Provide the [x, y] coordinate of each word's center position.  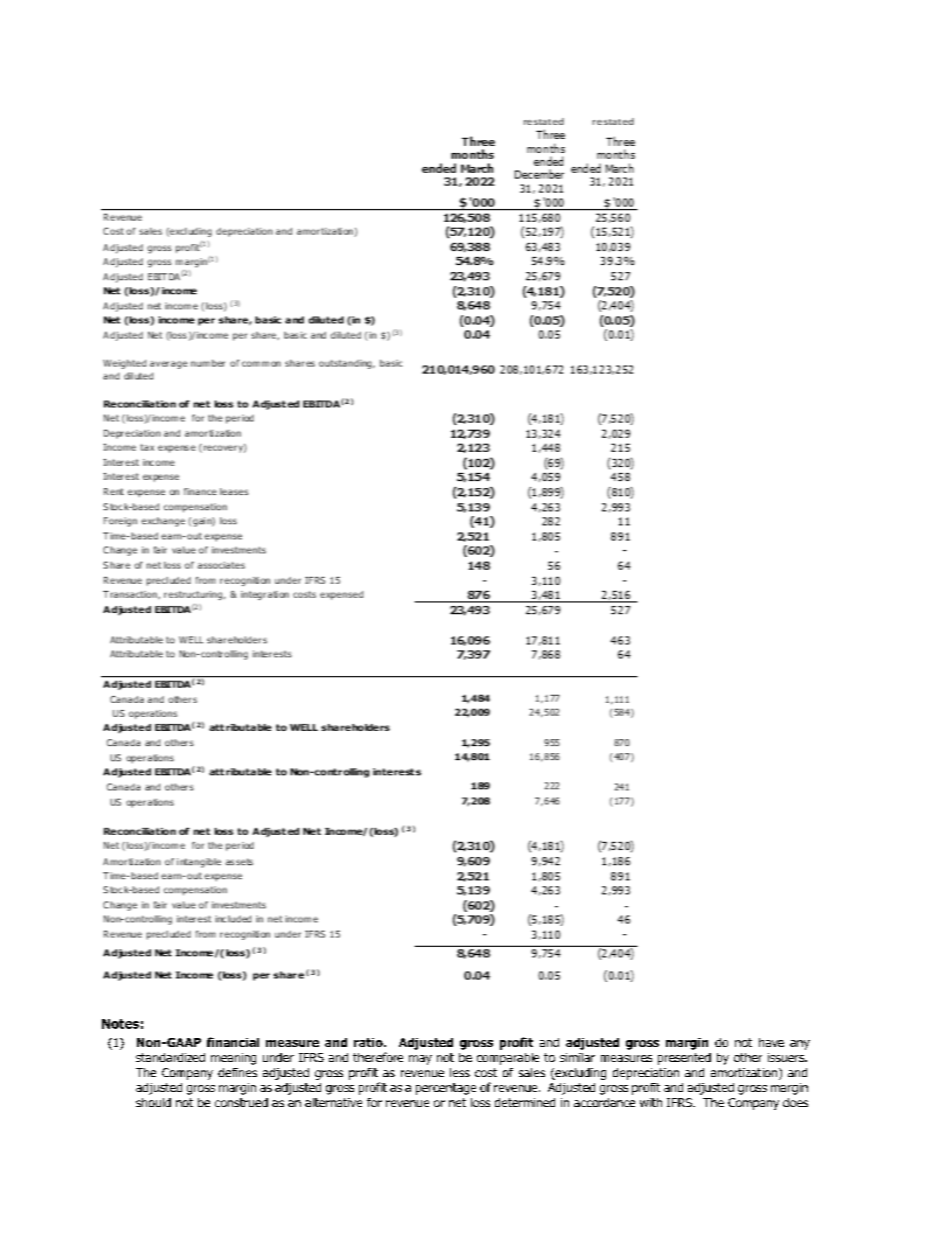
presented [684, 1059]
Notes [120, 1024]
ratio [369, 1042]
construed [241, 1102]
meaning [233, 1059]
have [771, 1042]
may [420, 1060]
